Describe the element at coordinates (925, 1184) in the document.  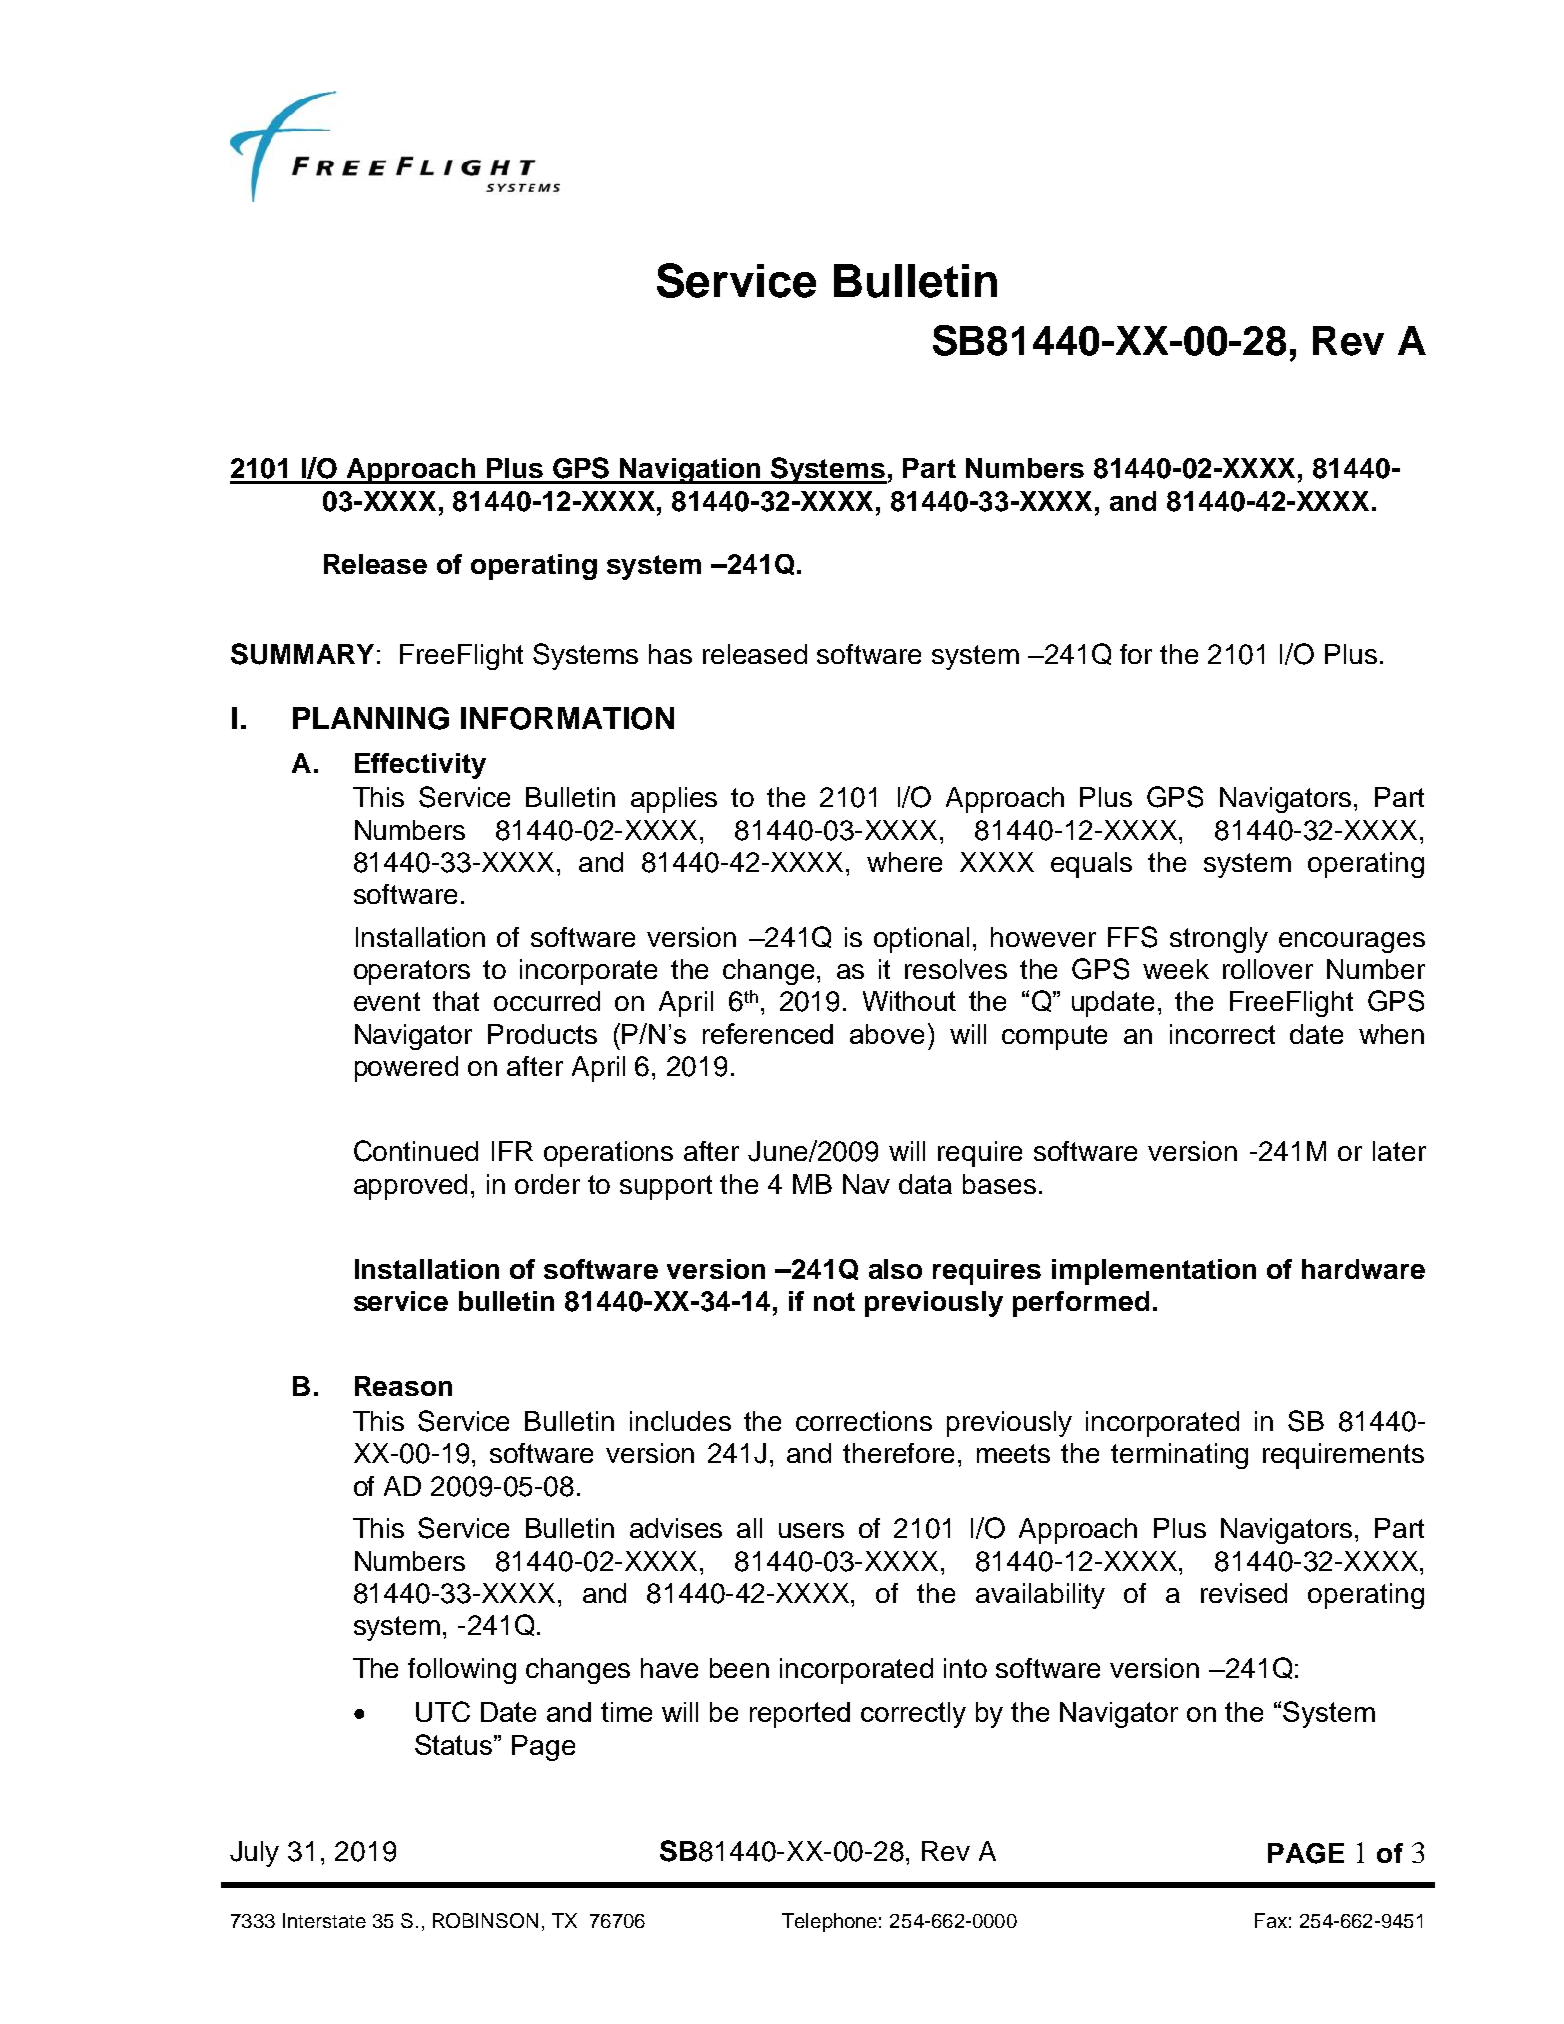
I see `data` at that location.
